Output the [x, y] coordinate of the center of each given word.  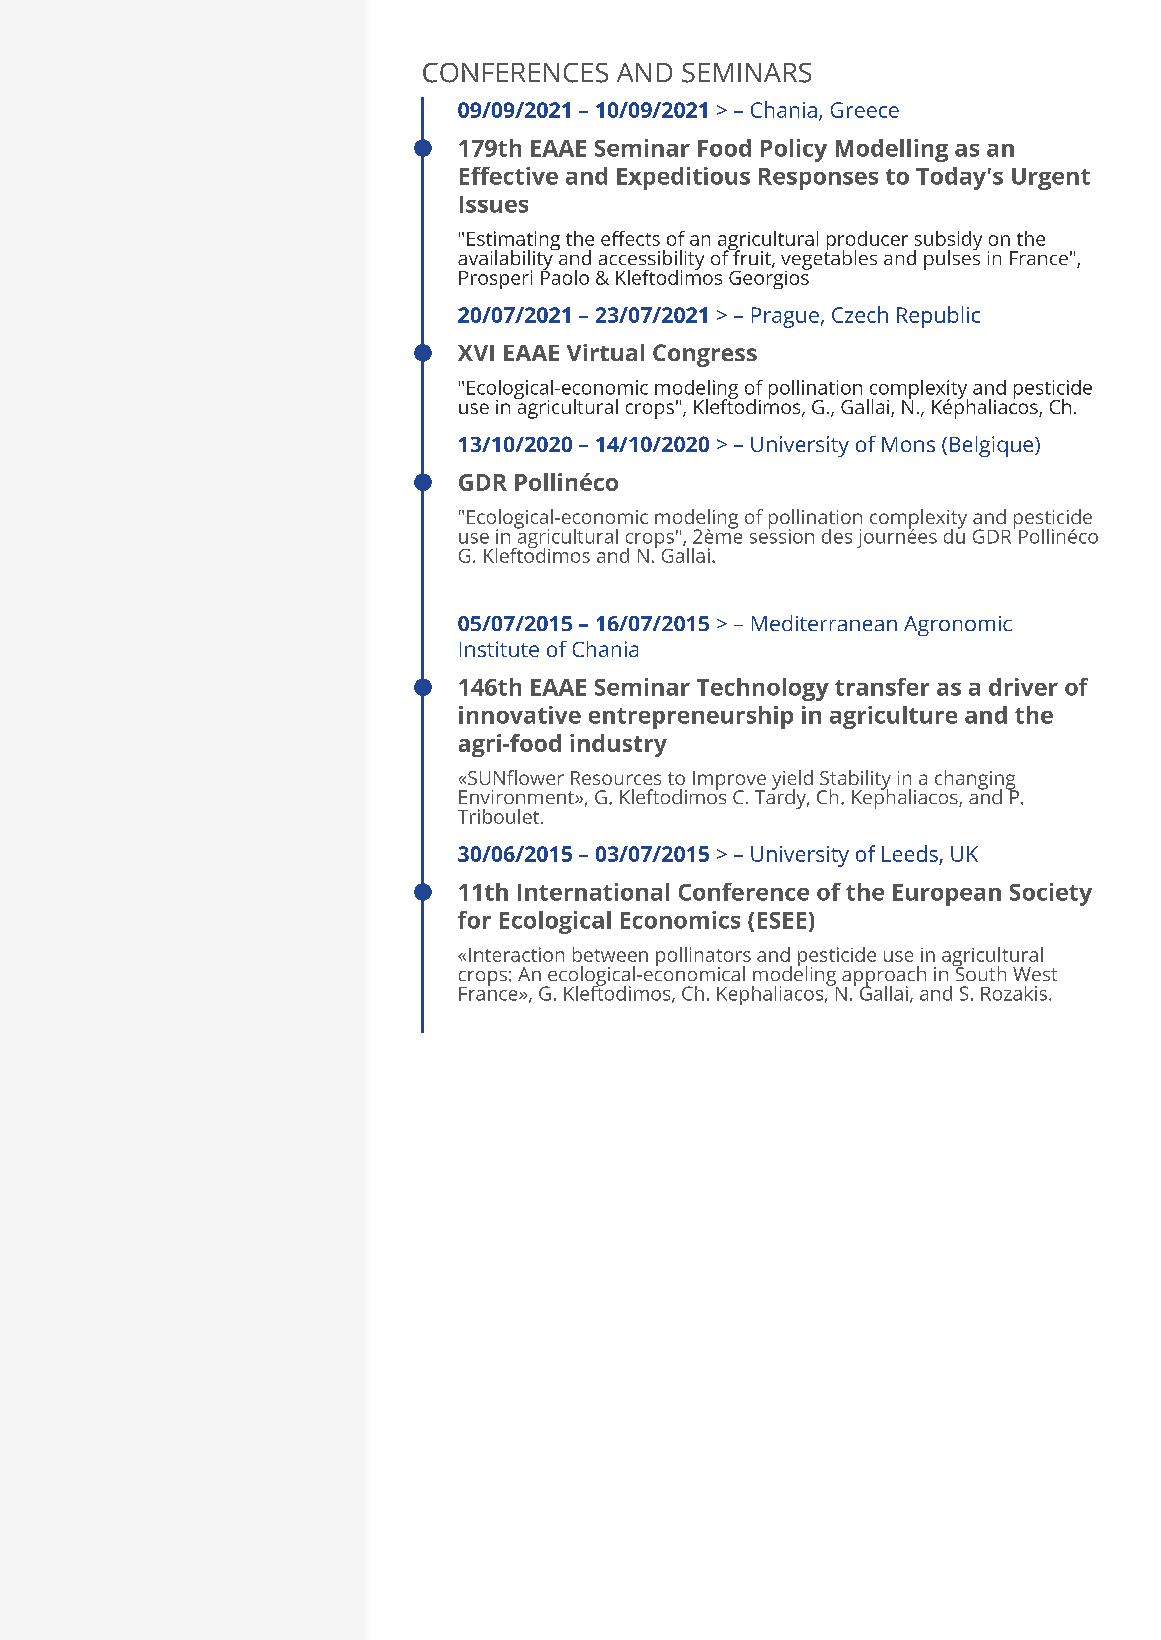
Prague [785, 317]
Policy [794, 150]
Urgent [1051, 179]
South [979, 972]
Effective [509, 176]
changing [976, 781]
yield [792, 781]
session [782, 535]
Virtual [605, 352]
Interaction [516, 954]
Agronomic [958, 626]
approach [884, 977]
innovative [520, 715]
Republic [938, 317]
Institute [499, 649]
